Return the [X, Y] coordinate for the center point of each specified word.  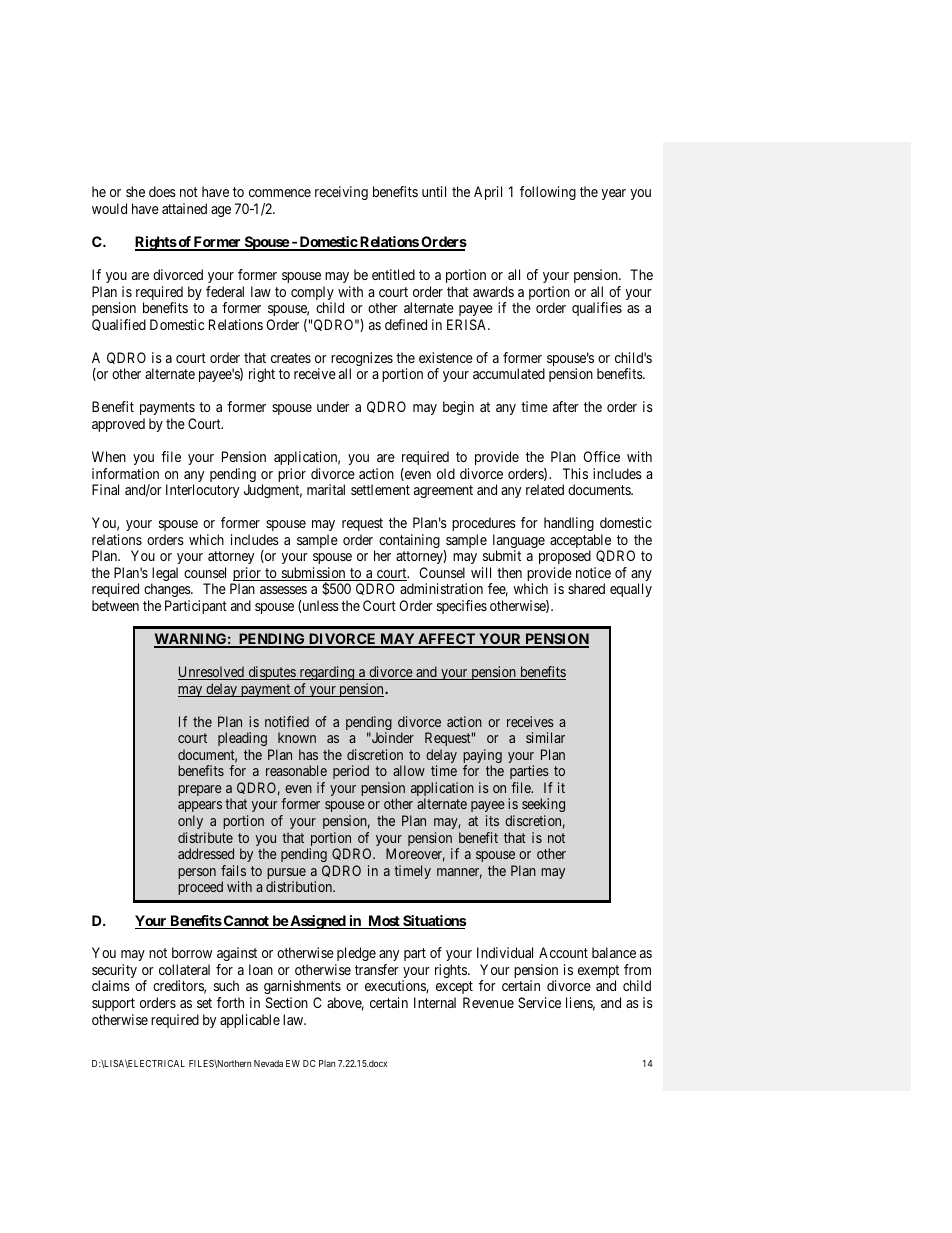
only [190, 822]
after [566, 406]
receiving [341, 193]
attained [184, 208]
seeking [543, 807]
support [113, 1004]
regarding [327, 673]
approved [118, 425]
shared [586, 588]
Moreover [415, 855]
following [548, 193]
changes [168, 590]
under [333, 406]
